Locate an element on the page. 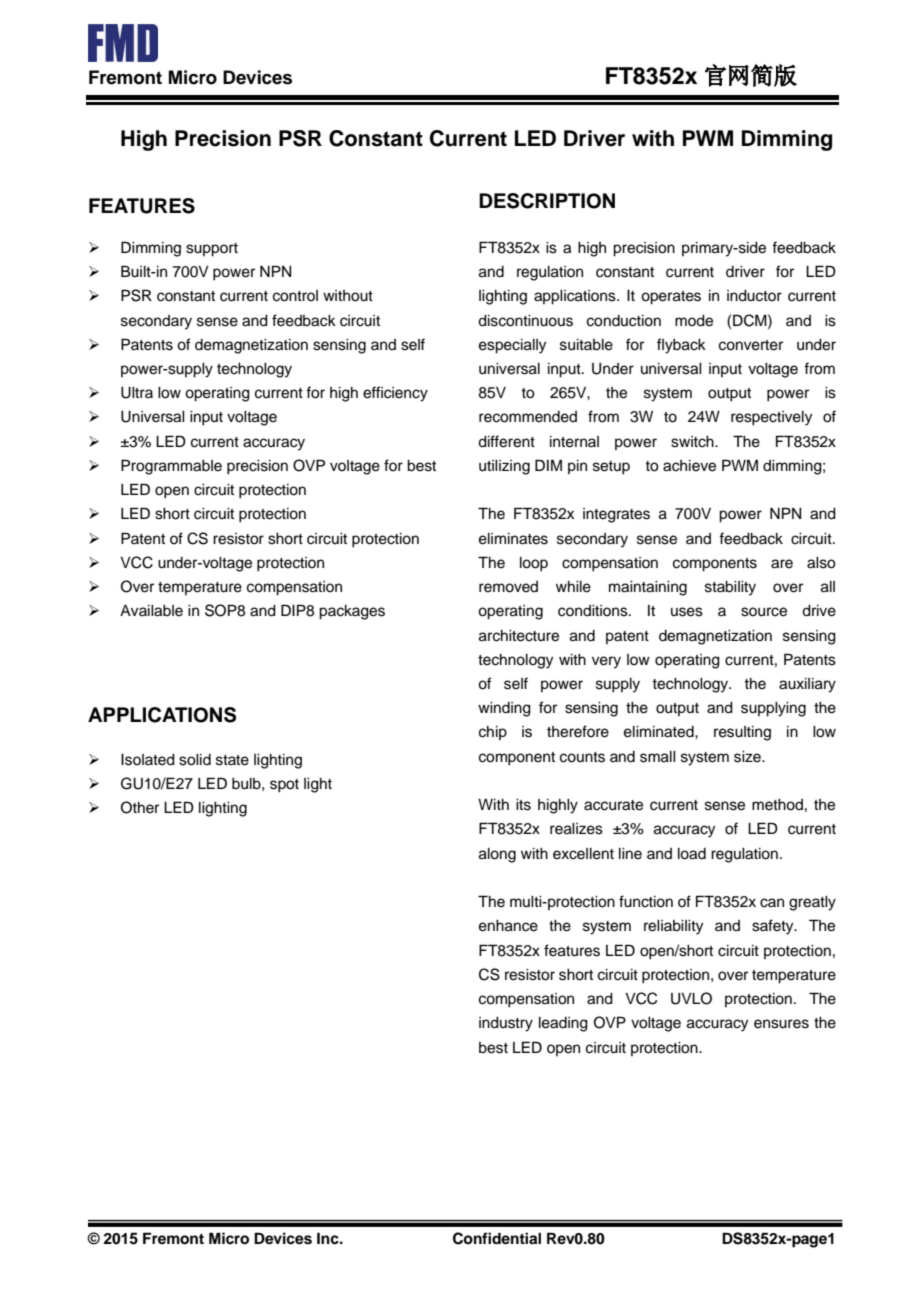  inductor is located at coordinates (754, 296).
